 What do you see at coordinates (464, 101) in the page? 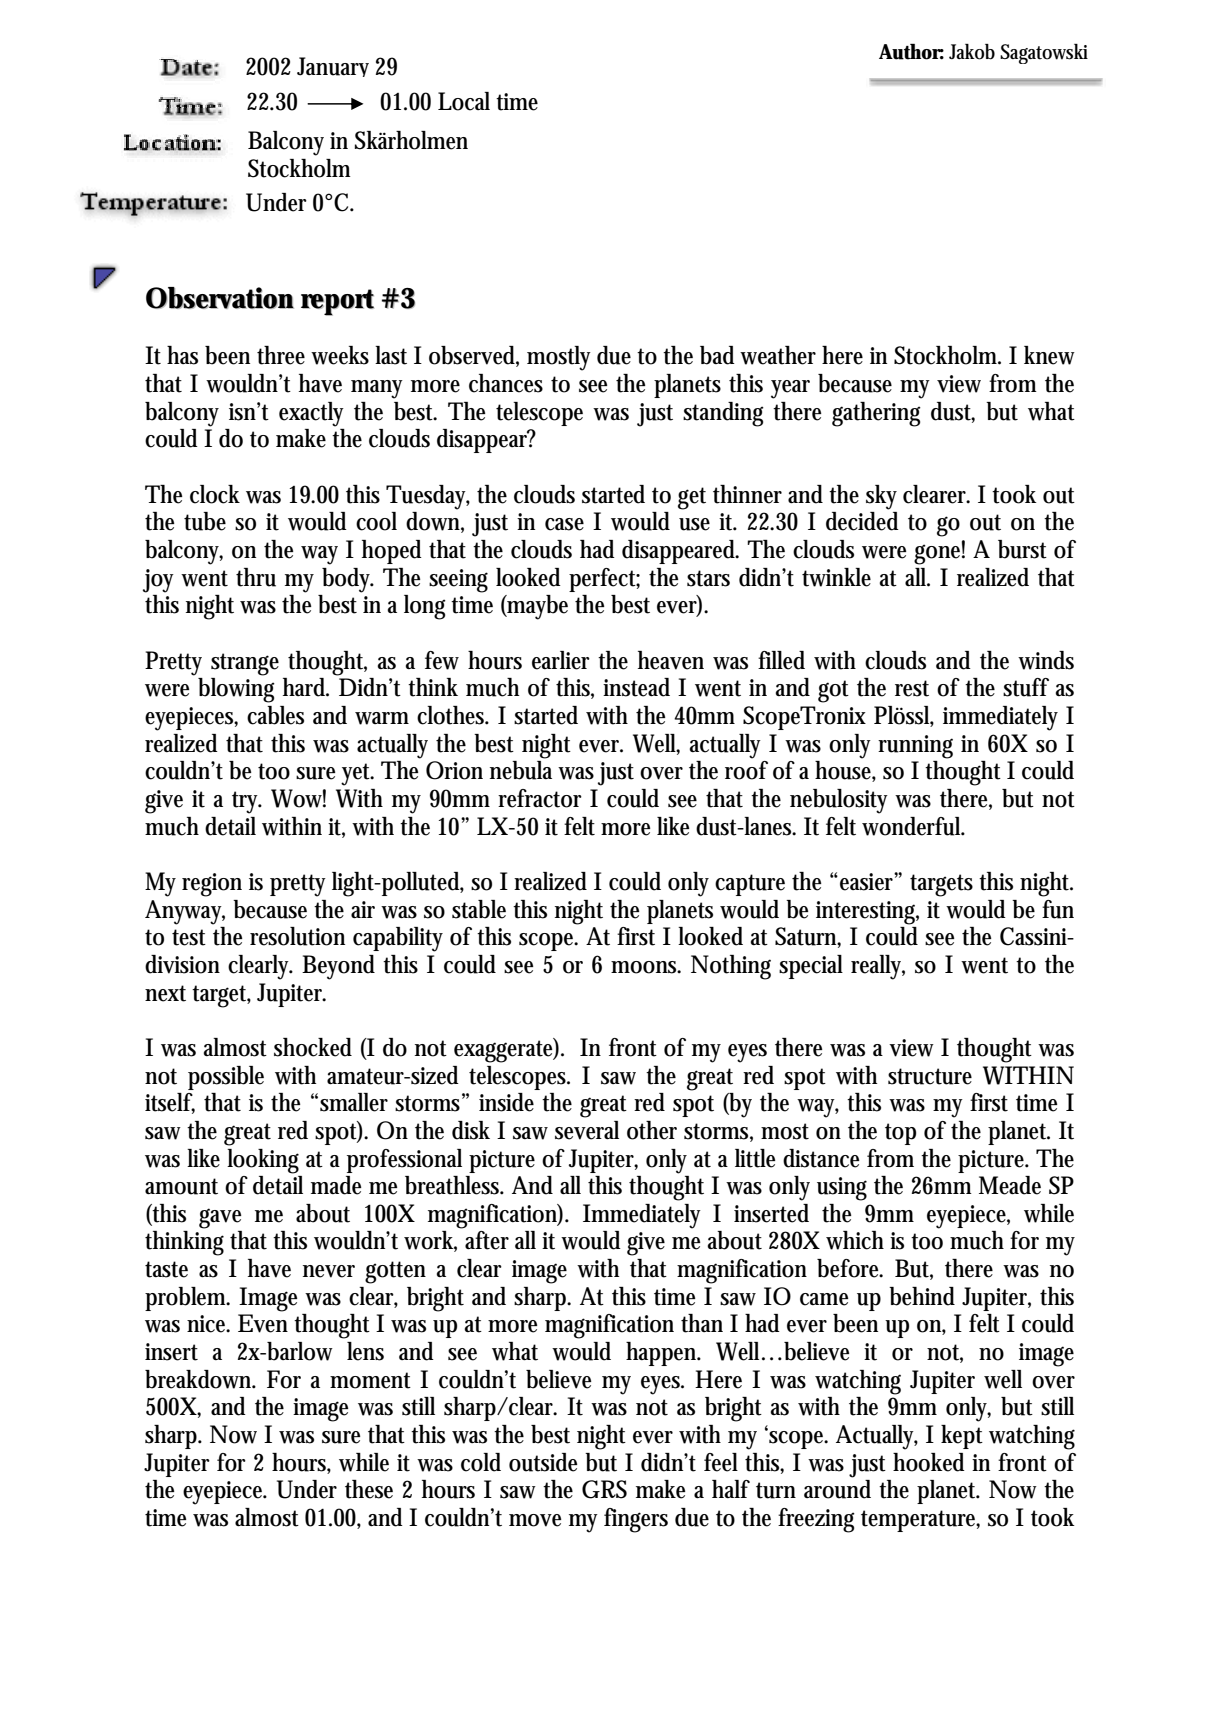
I see `Local` at bounding box center [464, 101].
